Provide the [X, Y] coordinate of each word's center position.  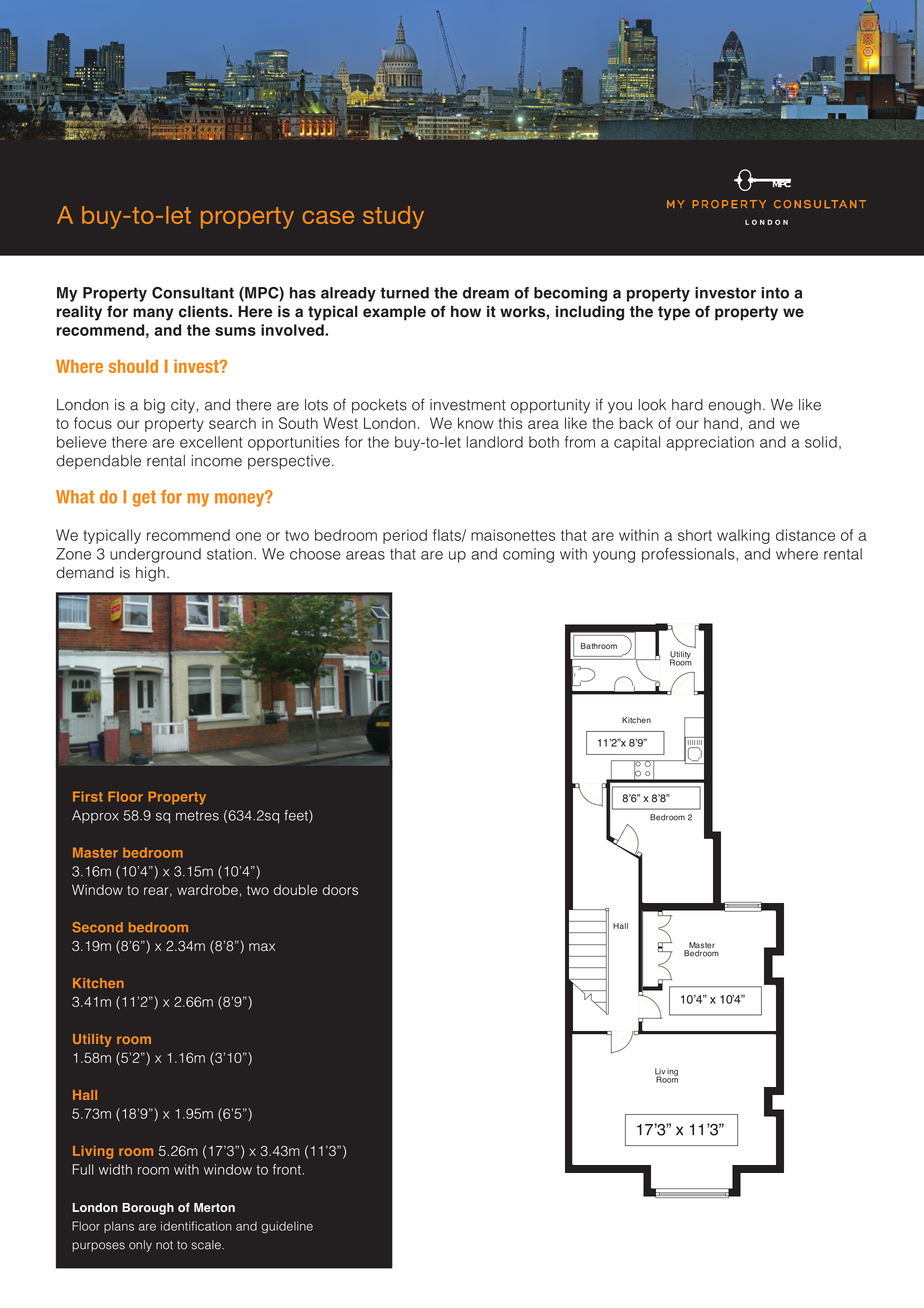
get [144, 498]
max [262, 947]
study [393, 217]
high [150, 574]
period [405, 536]
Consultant [193, 293]
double [296, 889]
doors [340, 890]
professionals [689, 555]
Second [98, 927]
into [775, 293]
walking [743, 536]
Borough [148, 1209]
